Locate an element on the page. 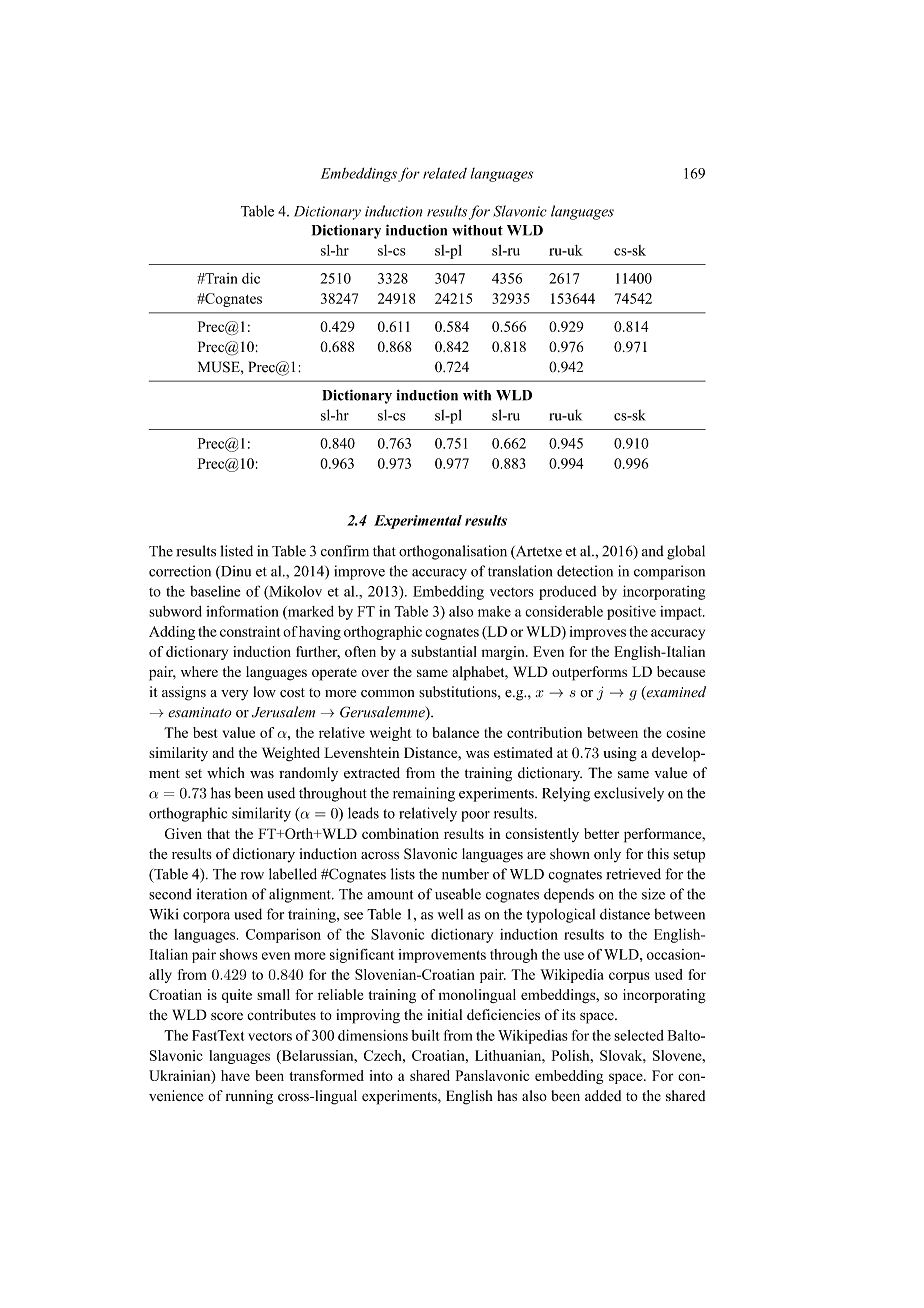 Image resolution: width=924 pixels, height=1308 pixels. positive is located at coordinates (631, 613).
